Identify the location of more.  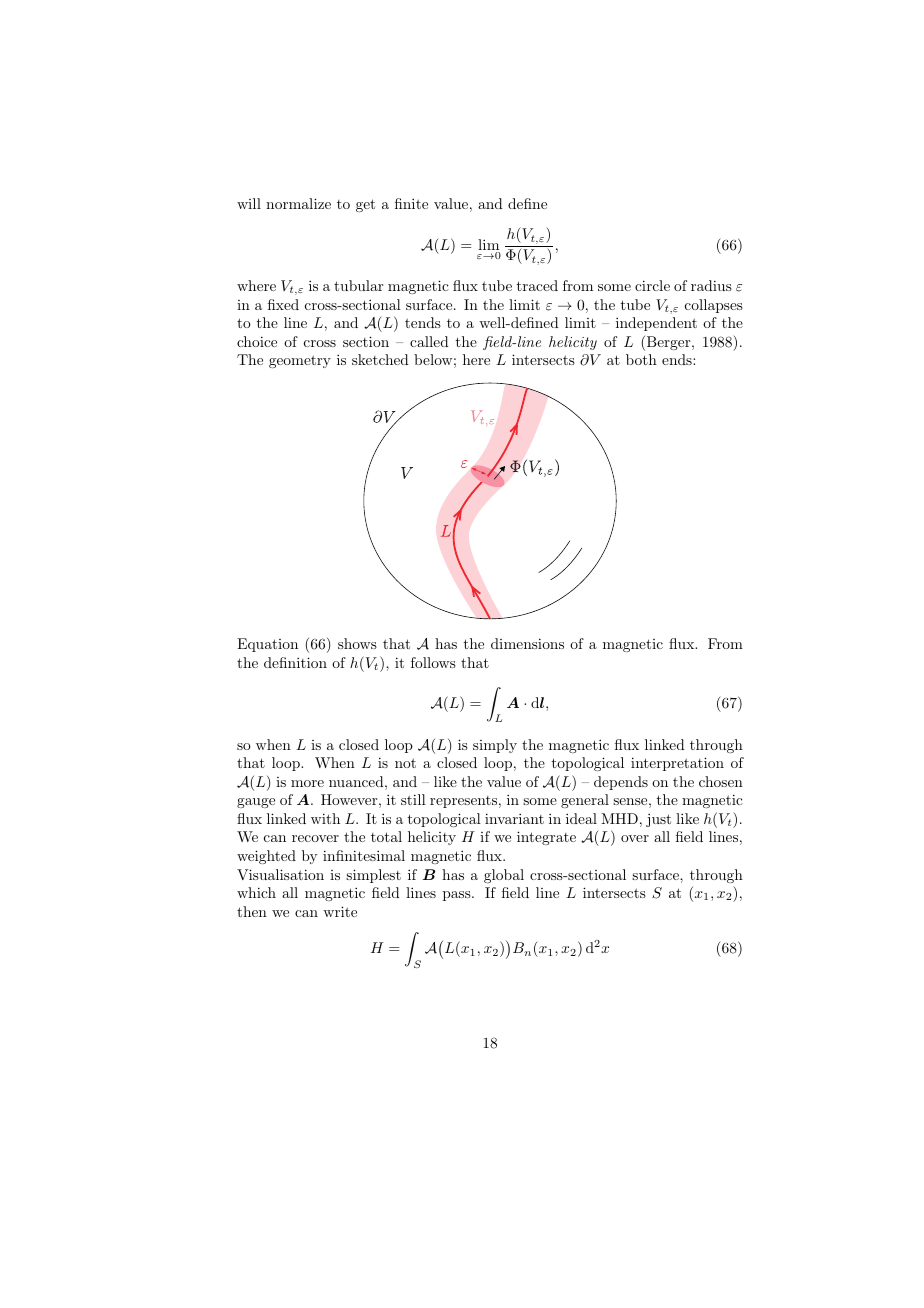
(307, 783).
